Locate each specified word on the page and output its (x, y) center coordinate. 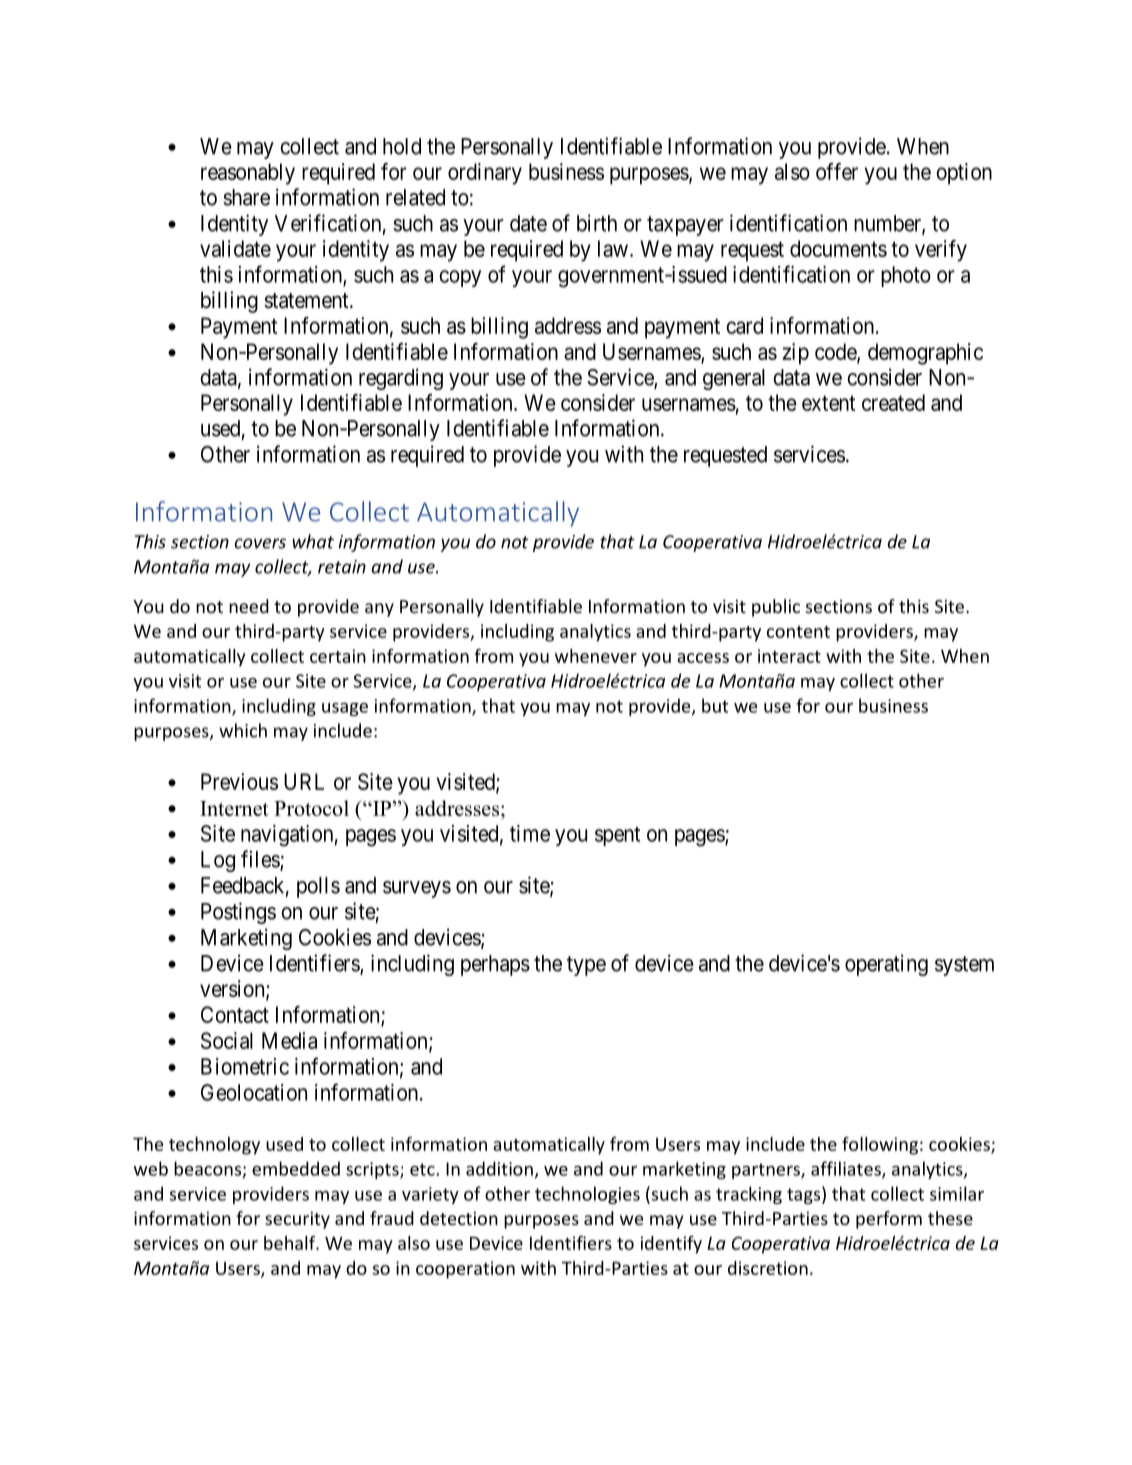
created (893, 402)
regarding (401, 379)
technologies (587, 1195)
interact (789, 656)
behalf (291, 1243)
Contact (235, 1014)
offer (837, 171)
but (715, 705)
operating (886, 965)
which (243, 730)
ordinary (485, 174)
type (586, 966)
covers (260, 543)
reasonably (248, 174)
